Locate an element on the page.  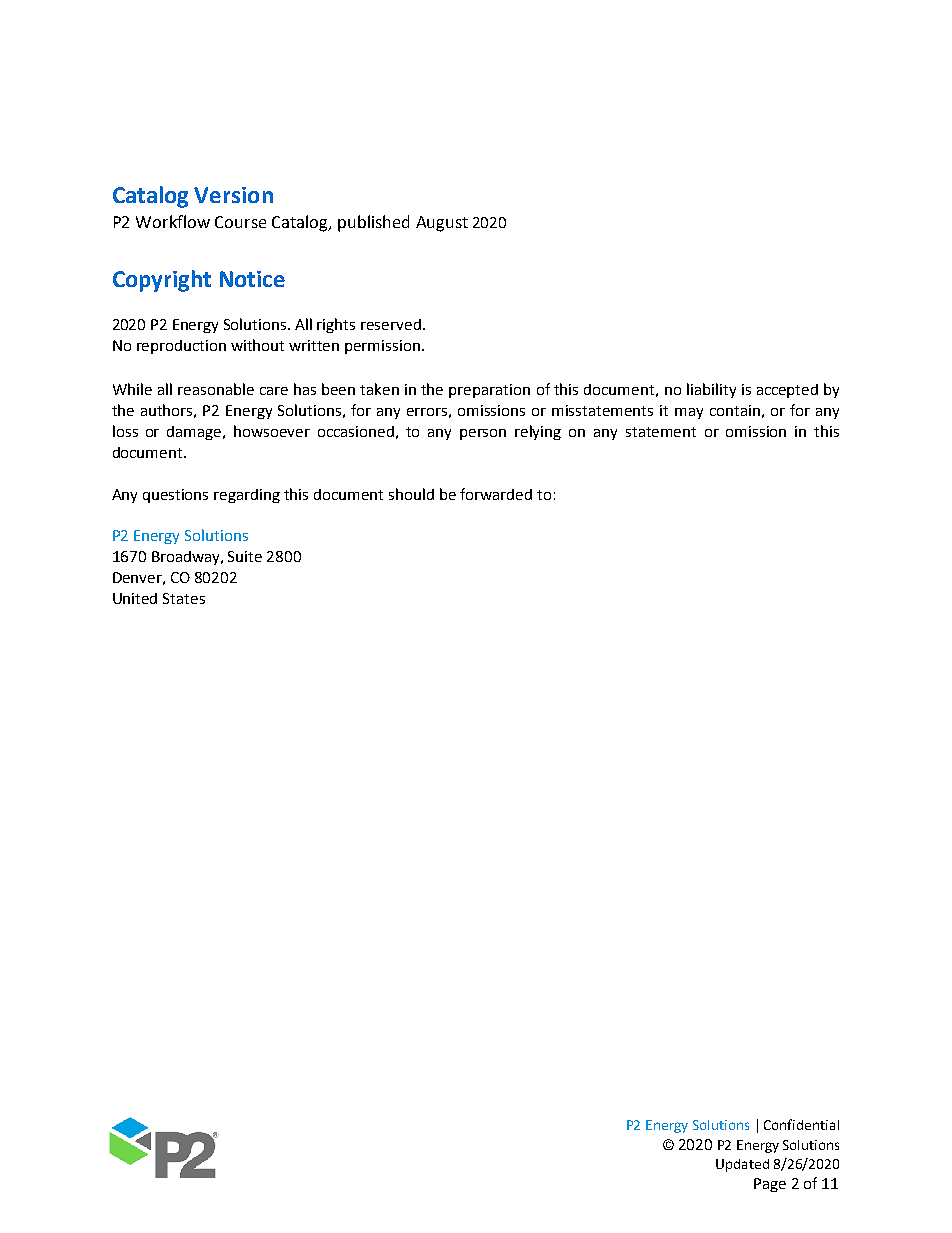
States is located at coordinates (184, 598).
